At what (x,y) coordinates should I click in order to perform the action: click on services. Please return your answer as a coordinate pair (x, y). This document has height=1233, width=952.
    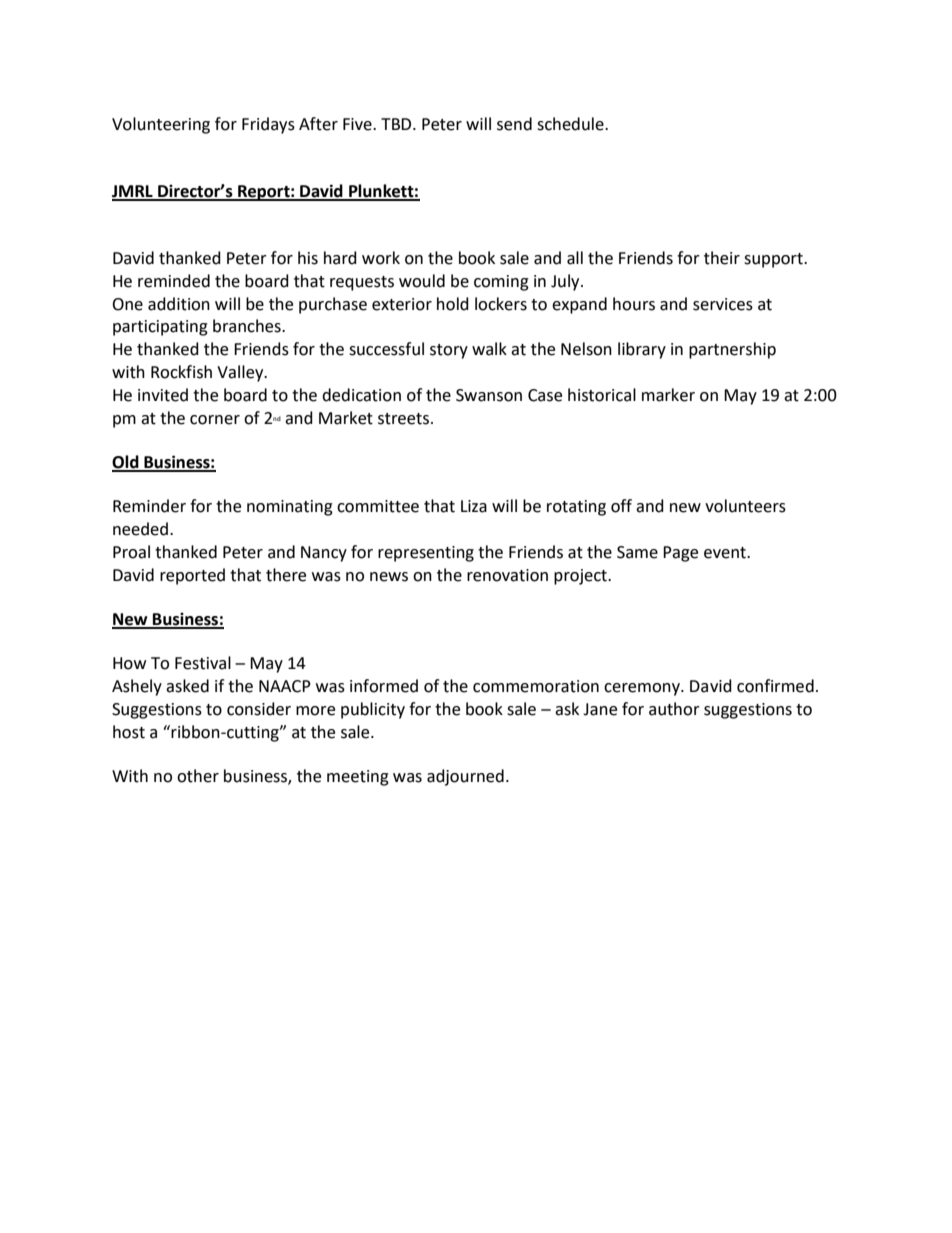
    Looking at the image, I should click on (723, 304).
